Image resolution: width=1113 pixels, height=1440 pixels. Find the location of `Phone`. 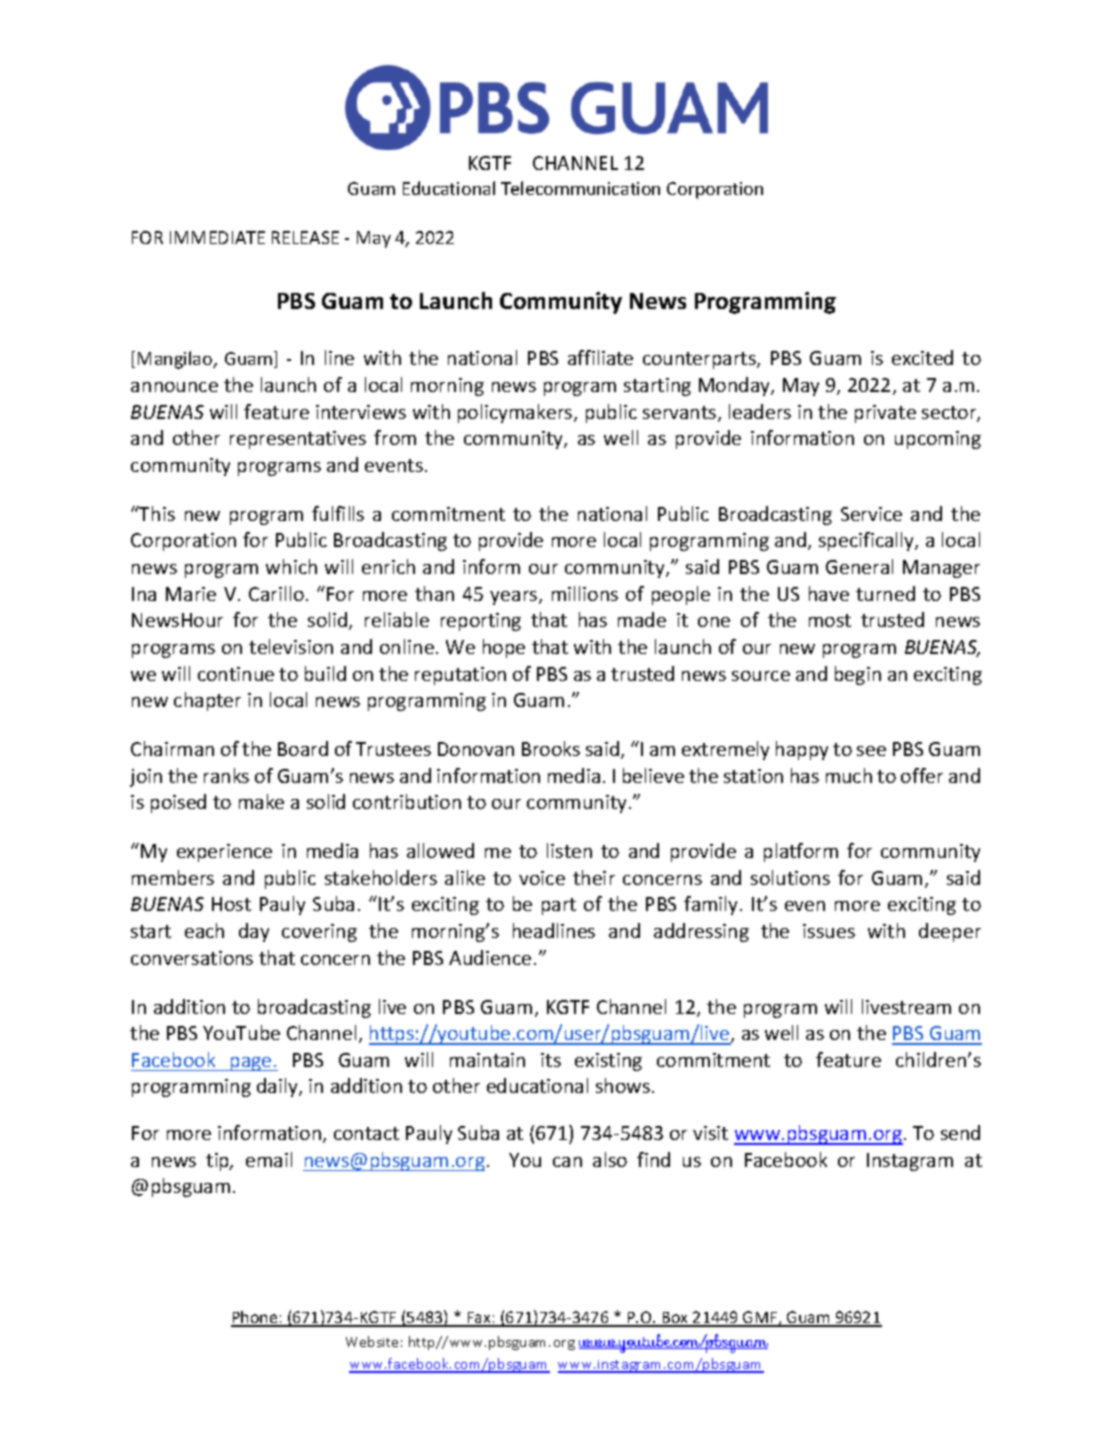

Phone is located at coordinates (255, 1318).
